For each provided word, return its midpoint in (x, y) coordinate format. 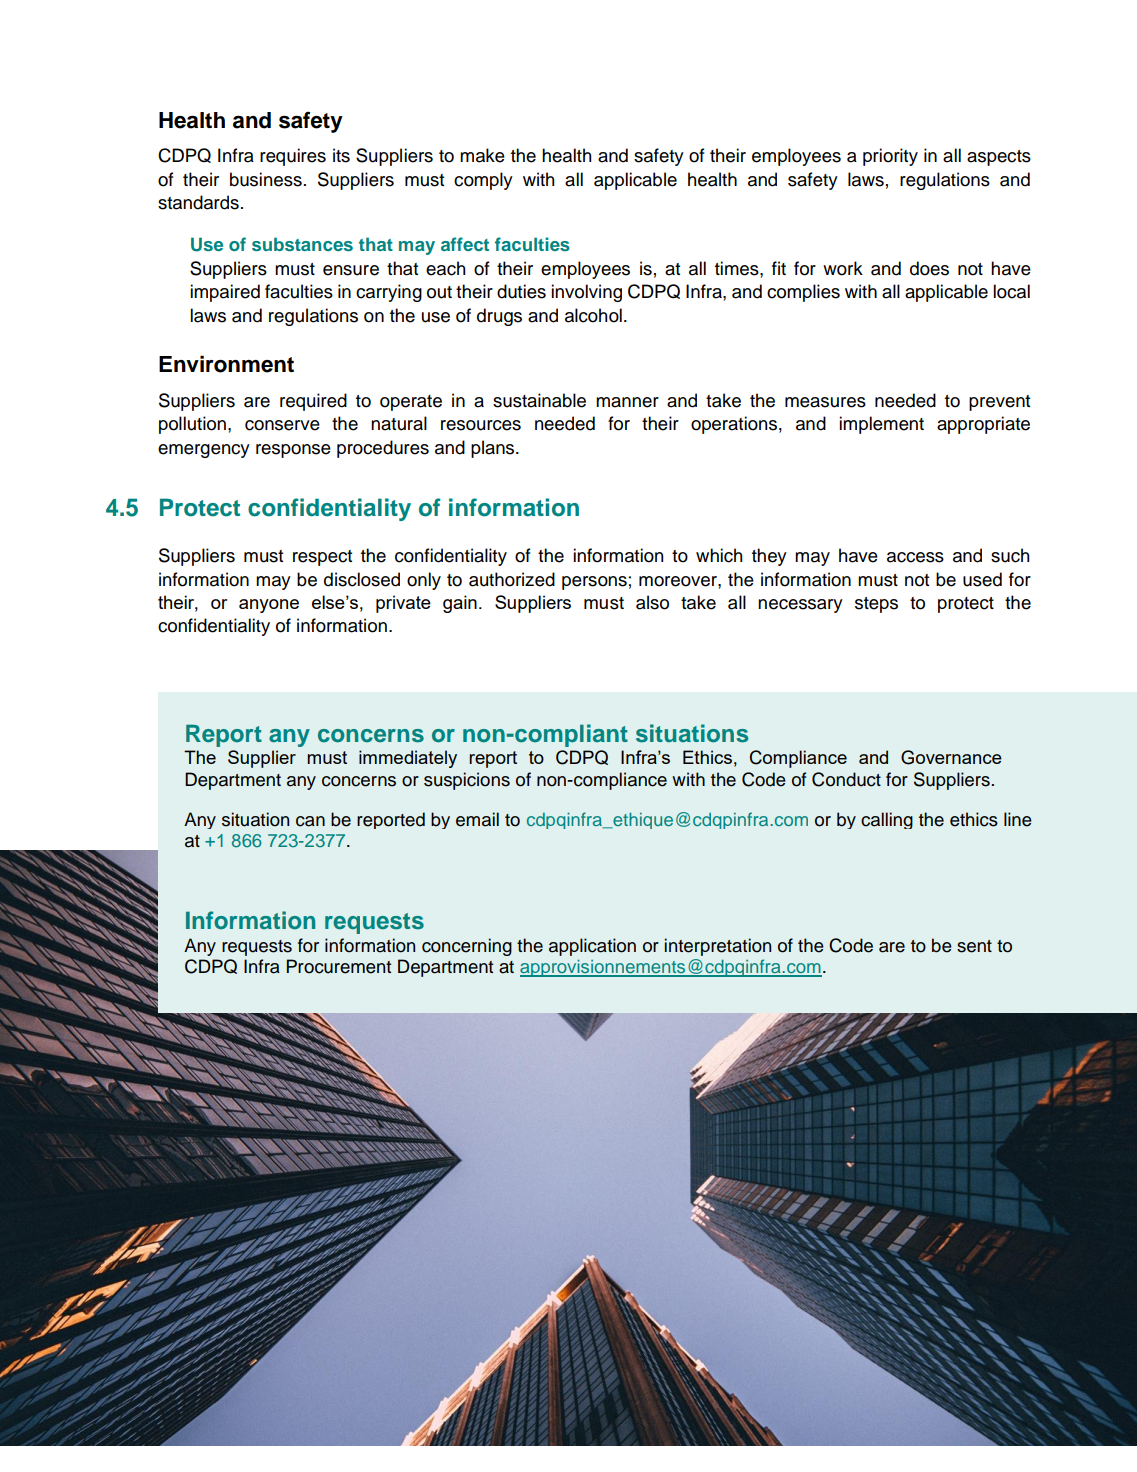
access (915, 557)
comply (483, 181)
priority (890, 157)
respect (322, 558)
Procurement (339, 966)
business (266, 179)
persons (594, 583)
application (592, 947)
